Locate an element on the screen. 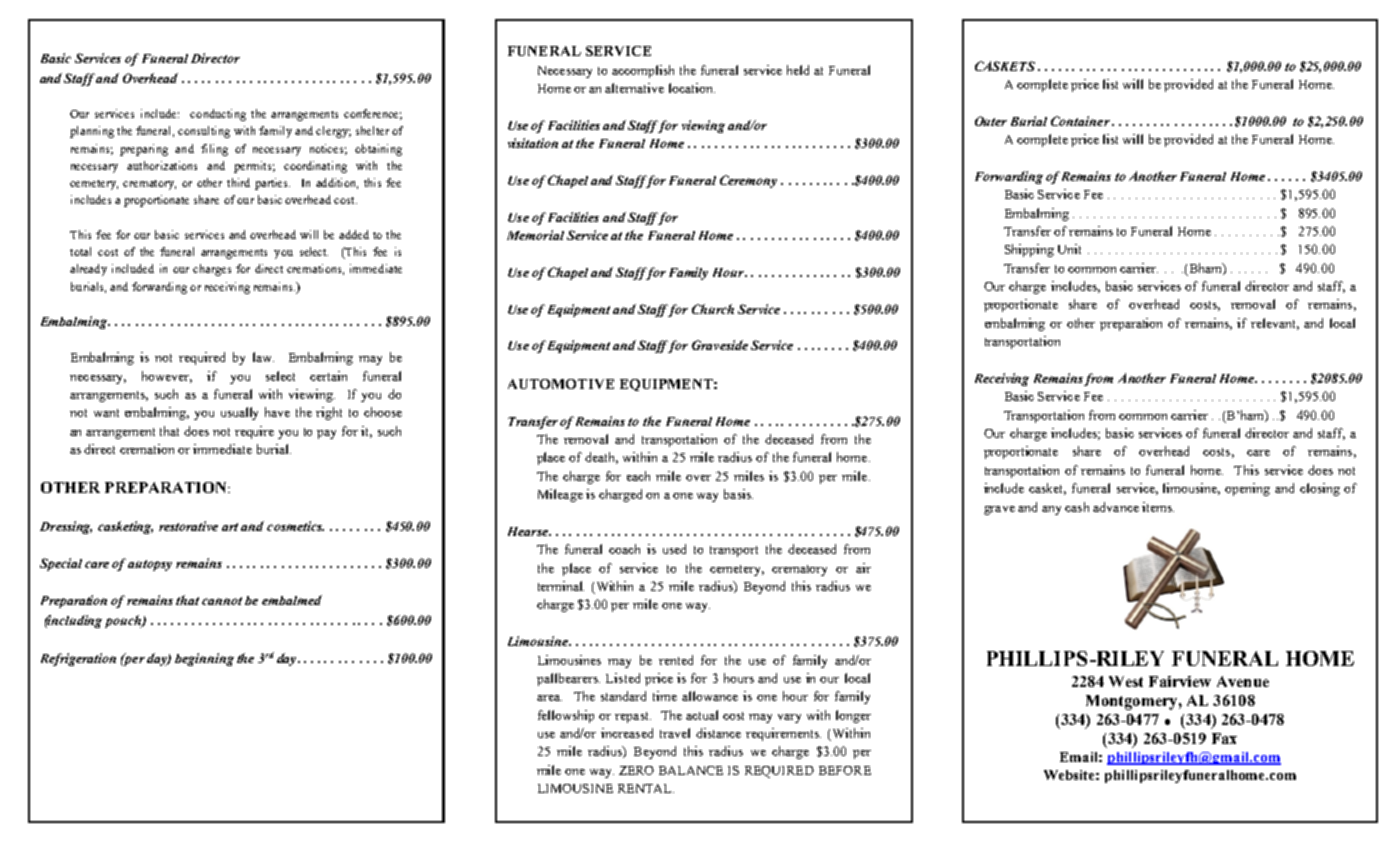  law is located at coordinates (263, 357).
